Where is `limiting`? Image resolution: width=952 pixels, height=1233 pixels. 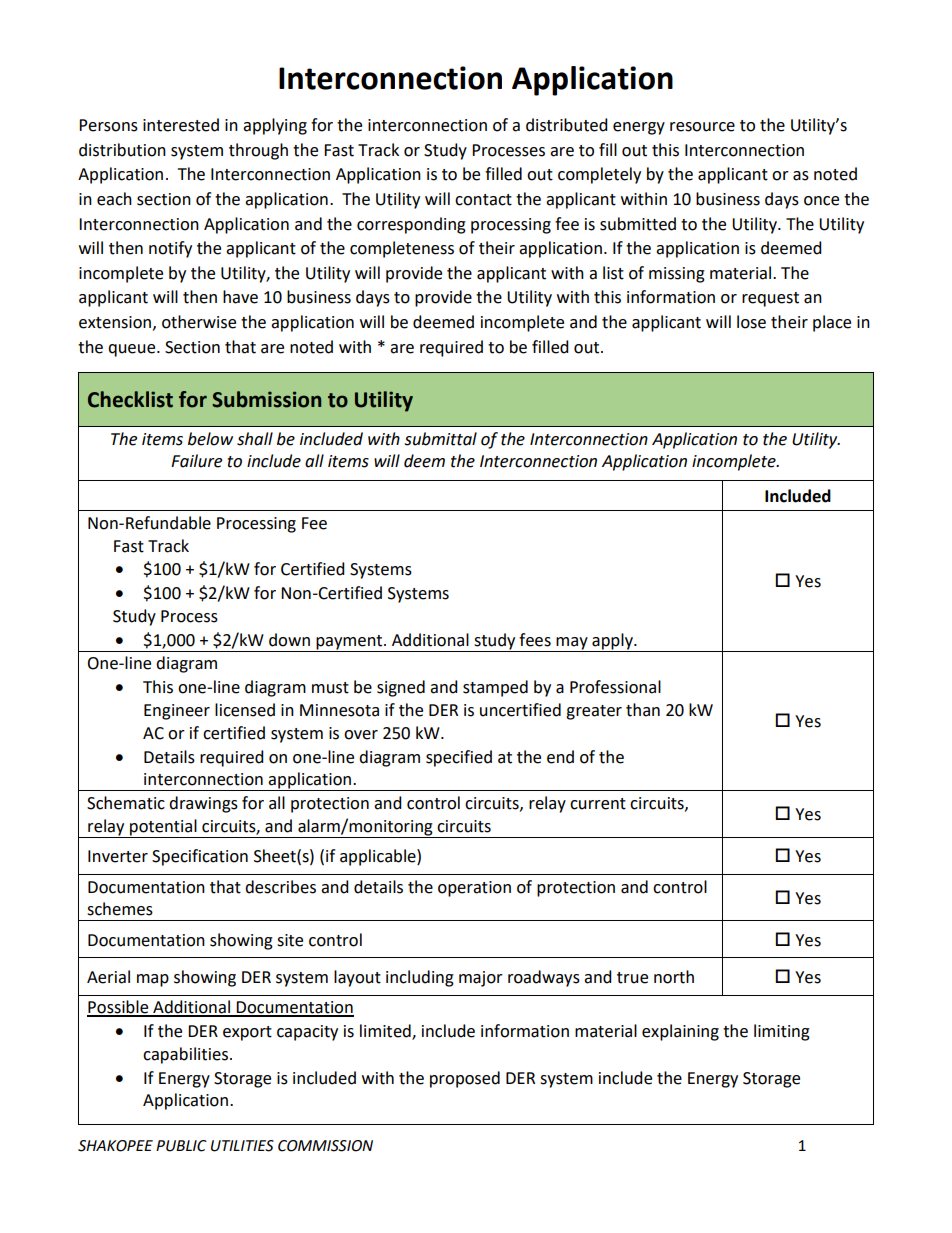
limiting is located at coordinates (782, 1032).
